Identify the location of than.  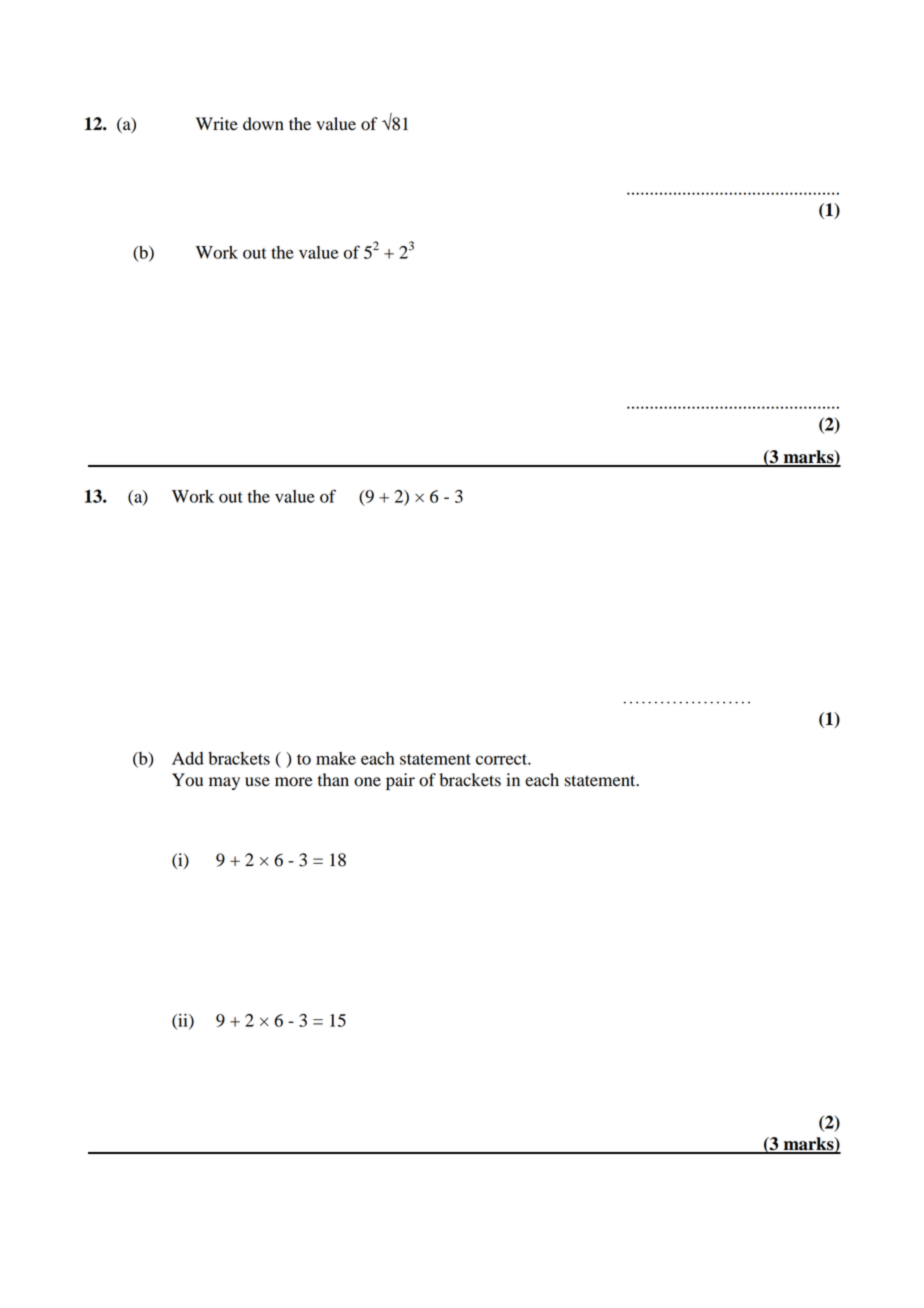
(333, 780).
